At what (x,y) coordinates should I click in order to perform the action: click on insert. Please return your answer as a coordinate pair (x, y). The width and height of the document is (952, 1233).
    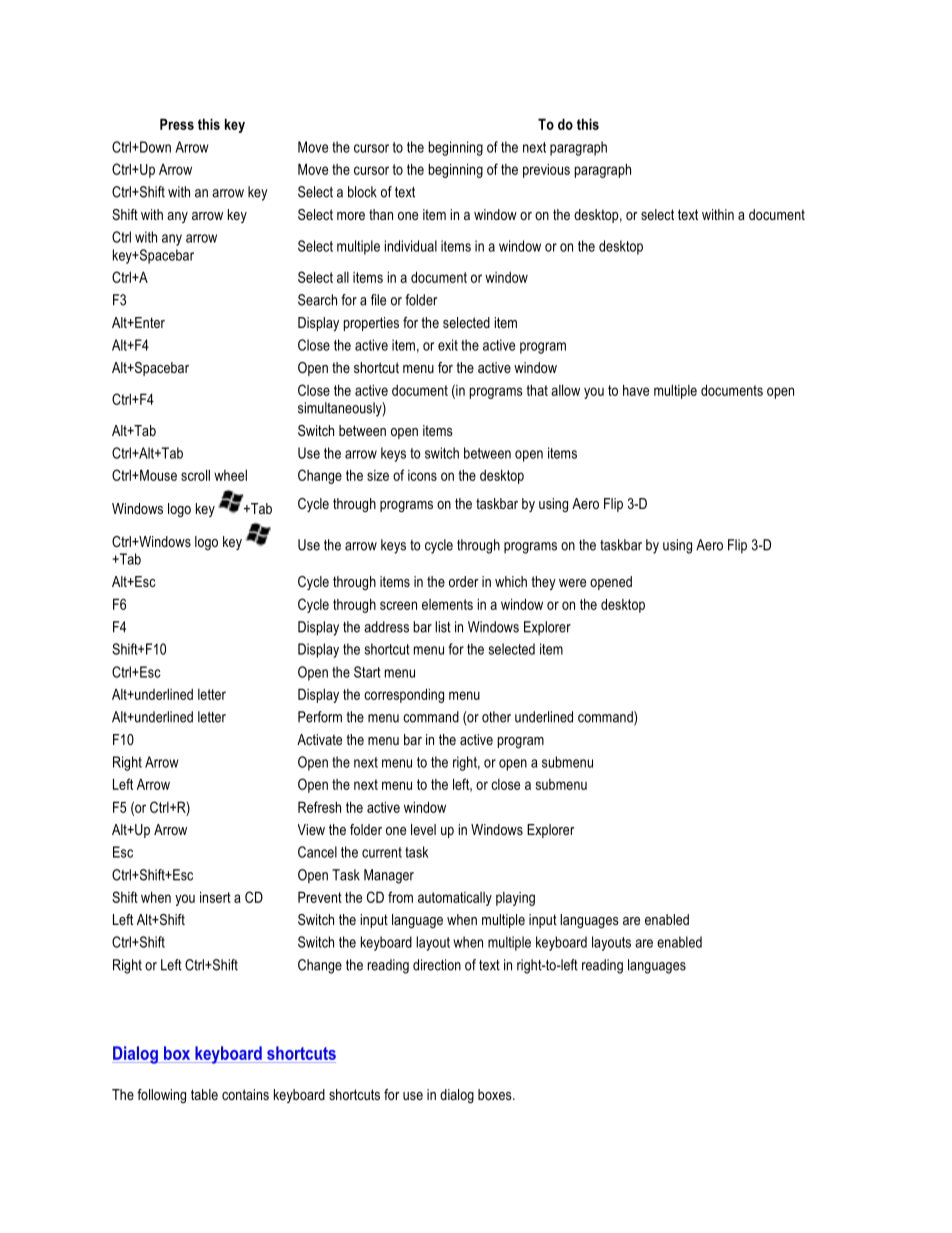
    Looking at the image, I should click on (215, 897).
